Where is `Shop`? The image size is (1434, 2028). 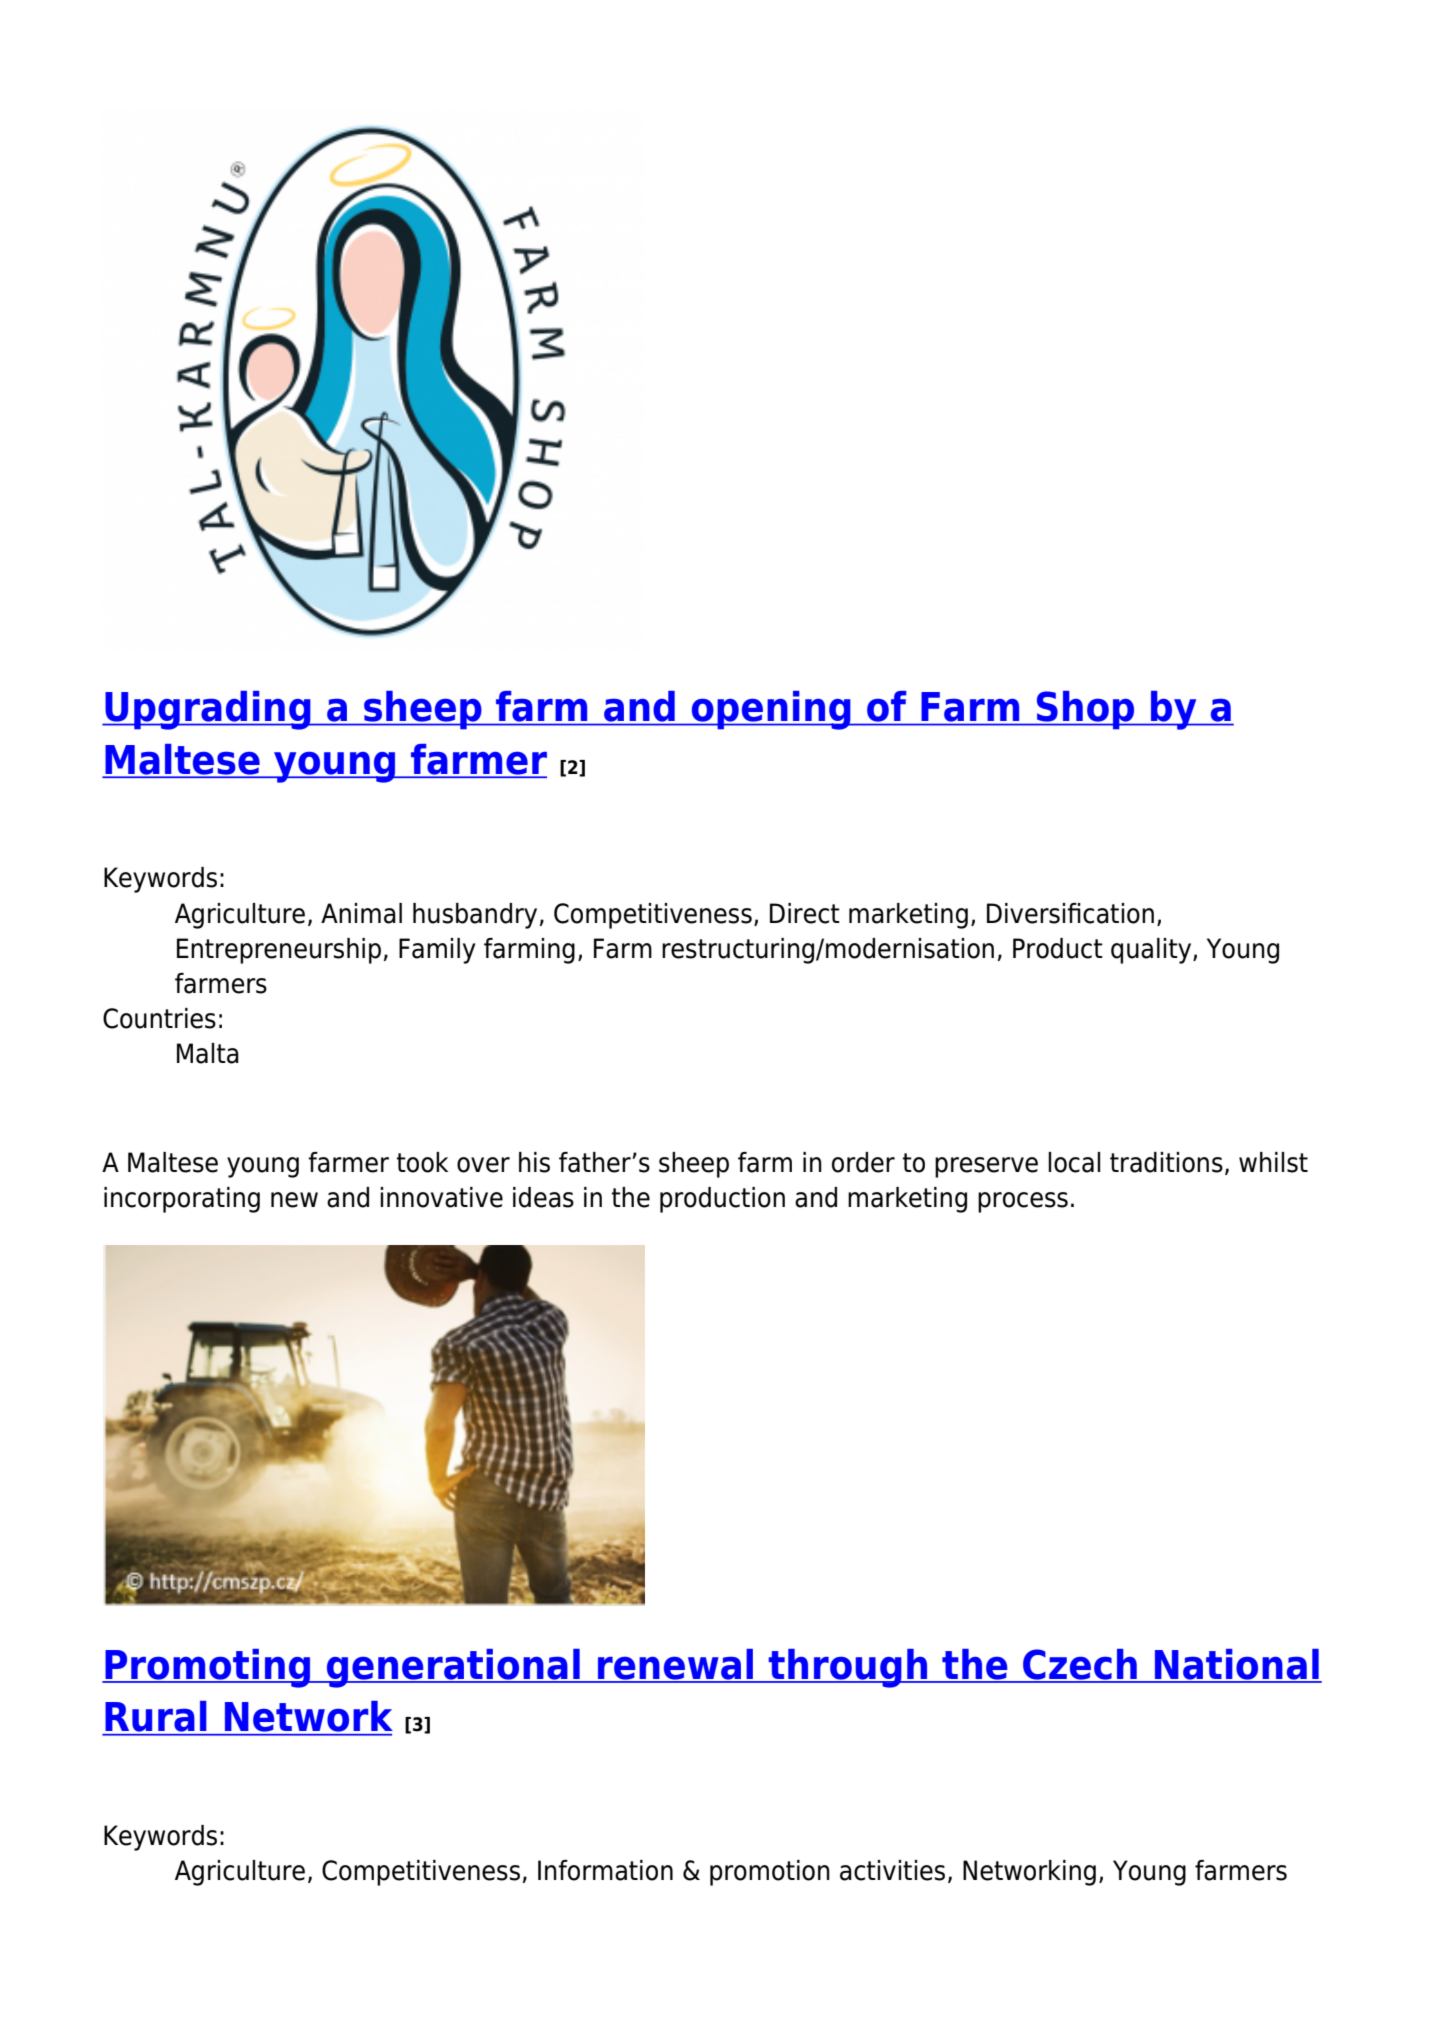 Shop is located at coordinates (1086, 710).
